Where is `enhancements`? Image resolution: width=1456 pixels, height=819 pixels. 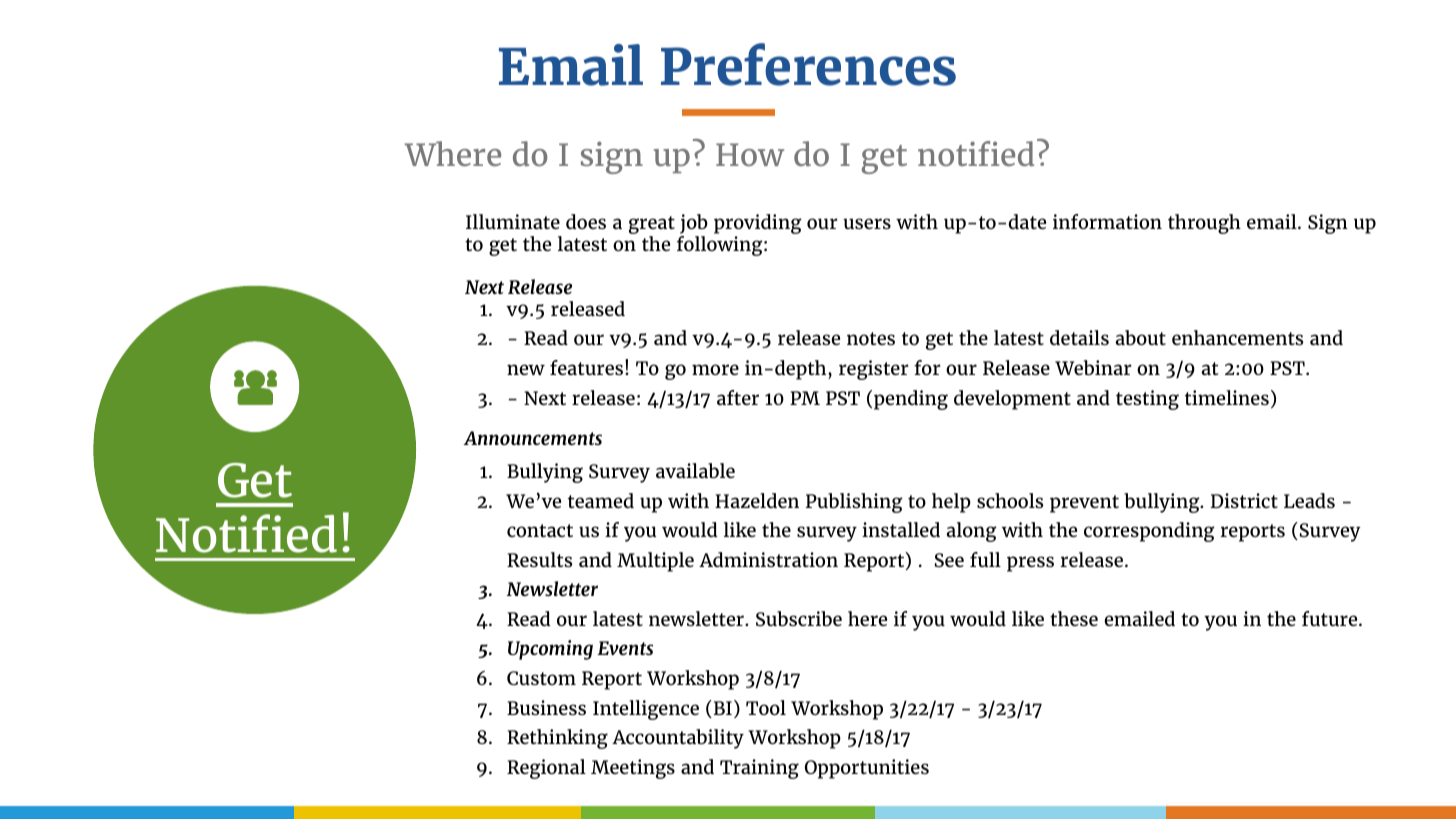 enhancements is located at coordinates (1237, 337).
